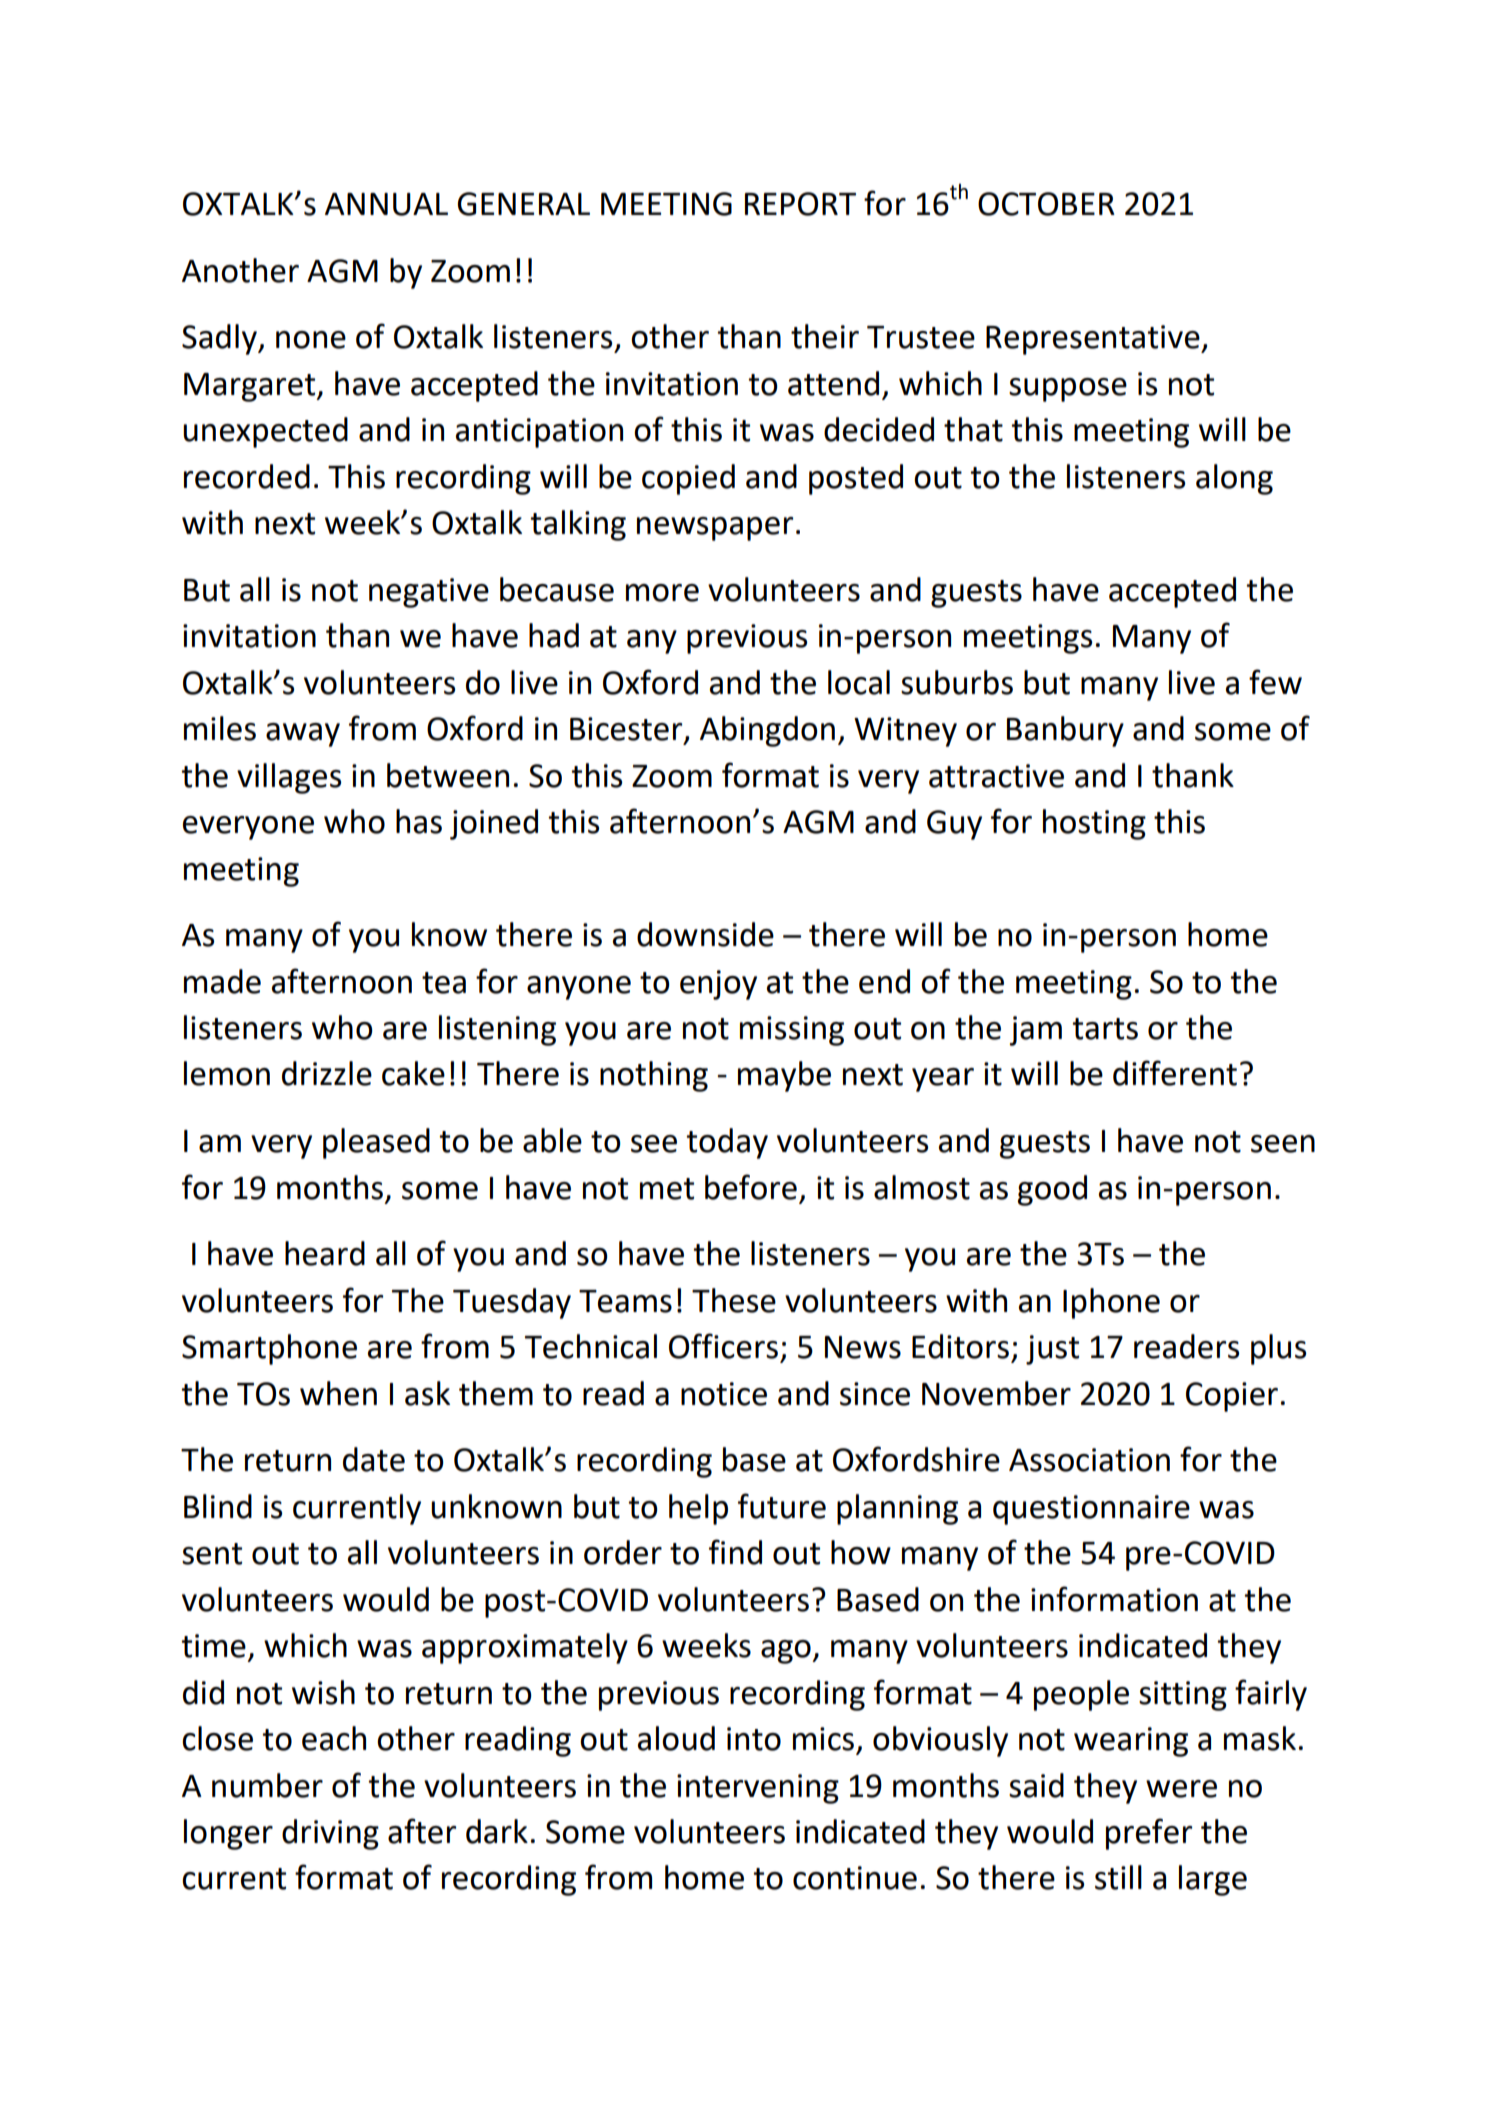 The image size is (1500, 2121). Describe the element at coordinates (330, 1834) in the document. I see `driving` at that location.
